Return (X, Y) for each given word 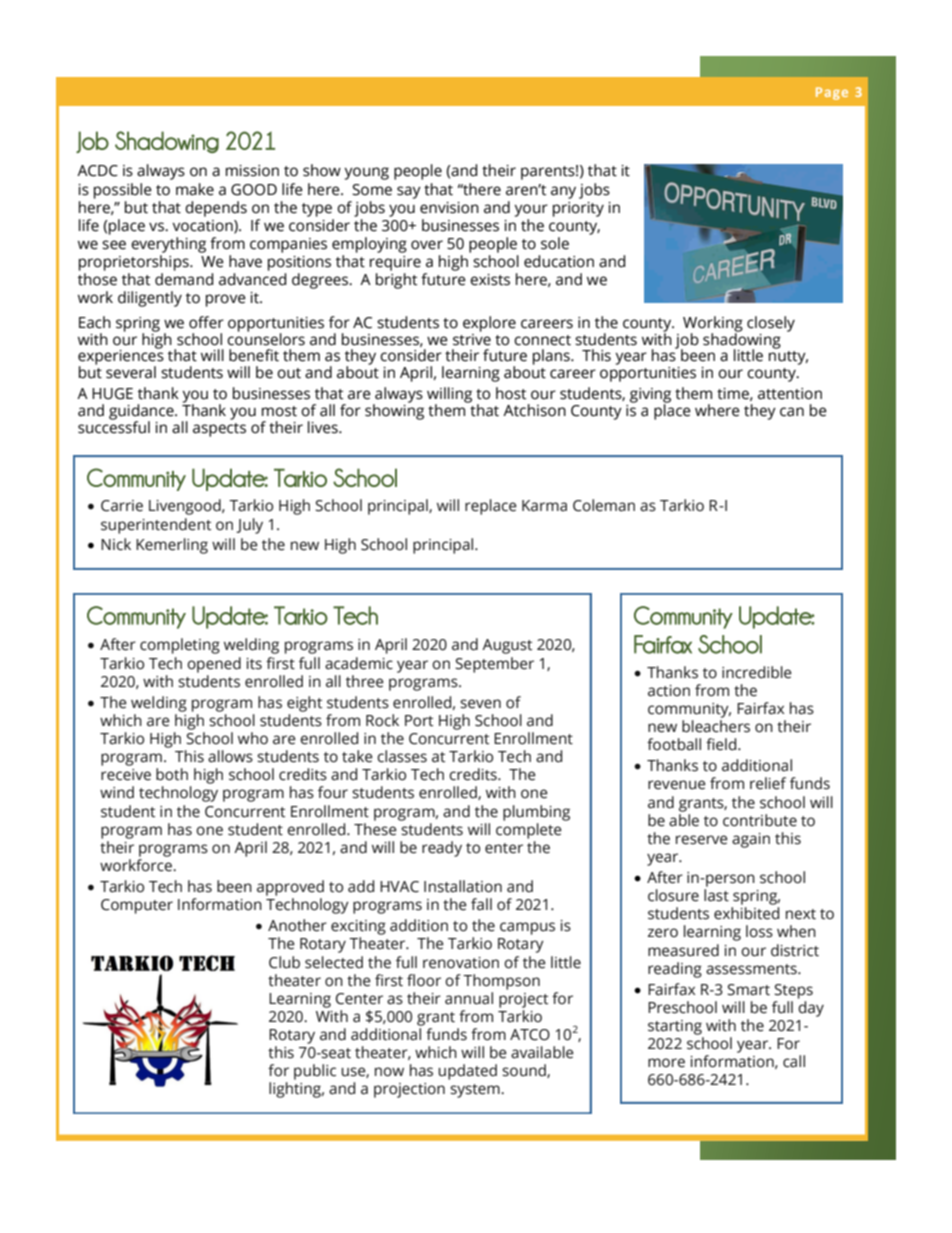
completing (180, 646)
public (315, 1072)
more (666, 1063)
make (195, 189)
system (476, 1091)
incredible (757, 672)
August (507, 646)
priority (578, 209)
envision (449, 208)
